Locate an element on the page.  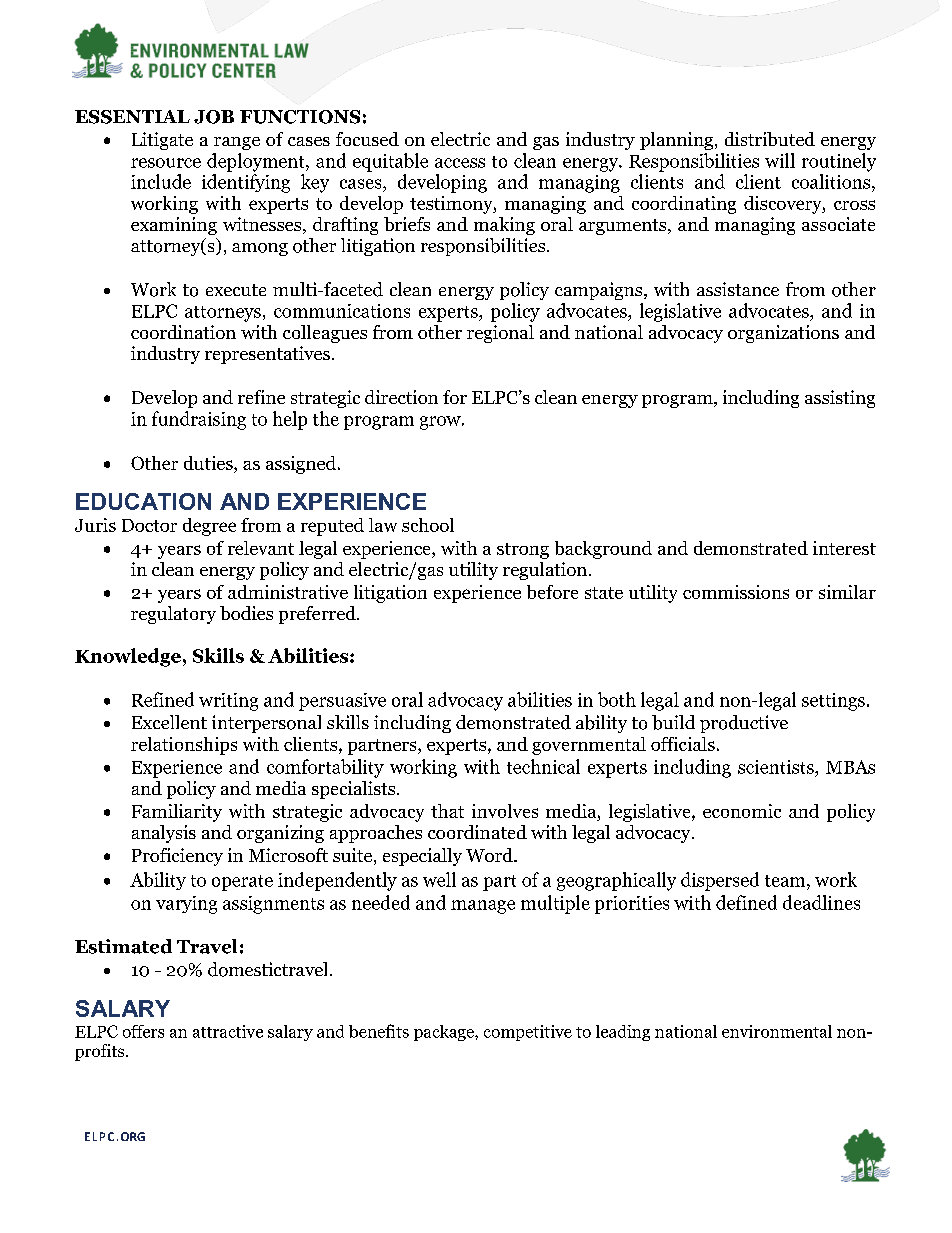
attractive is located at coordinates (228, 1031).
